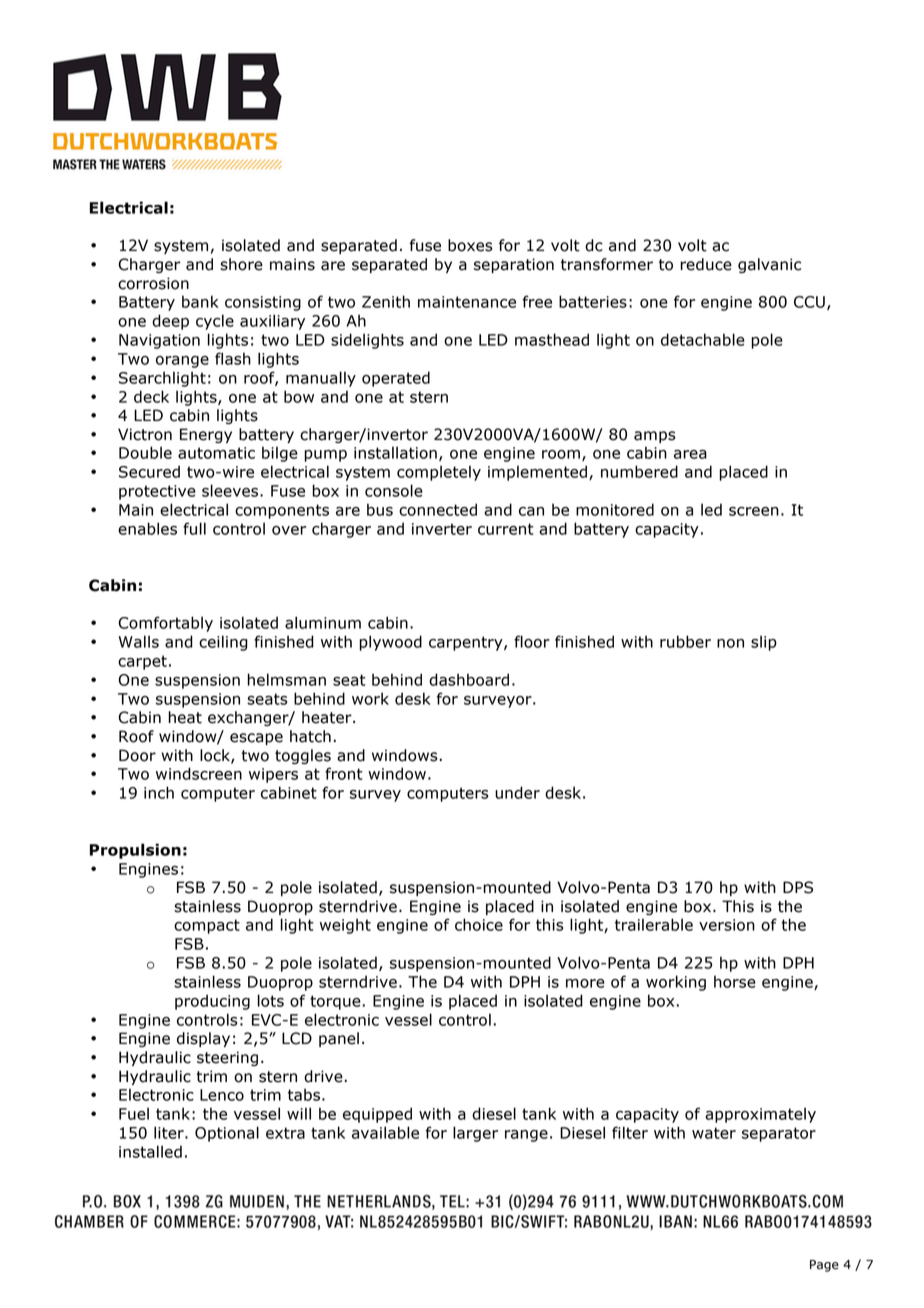  What do you see at coordinates (730, 643) in the image?
I see `non` at bounding box center [730, 643].
